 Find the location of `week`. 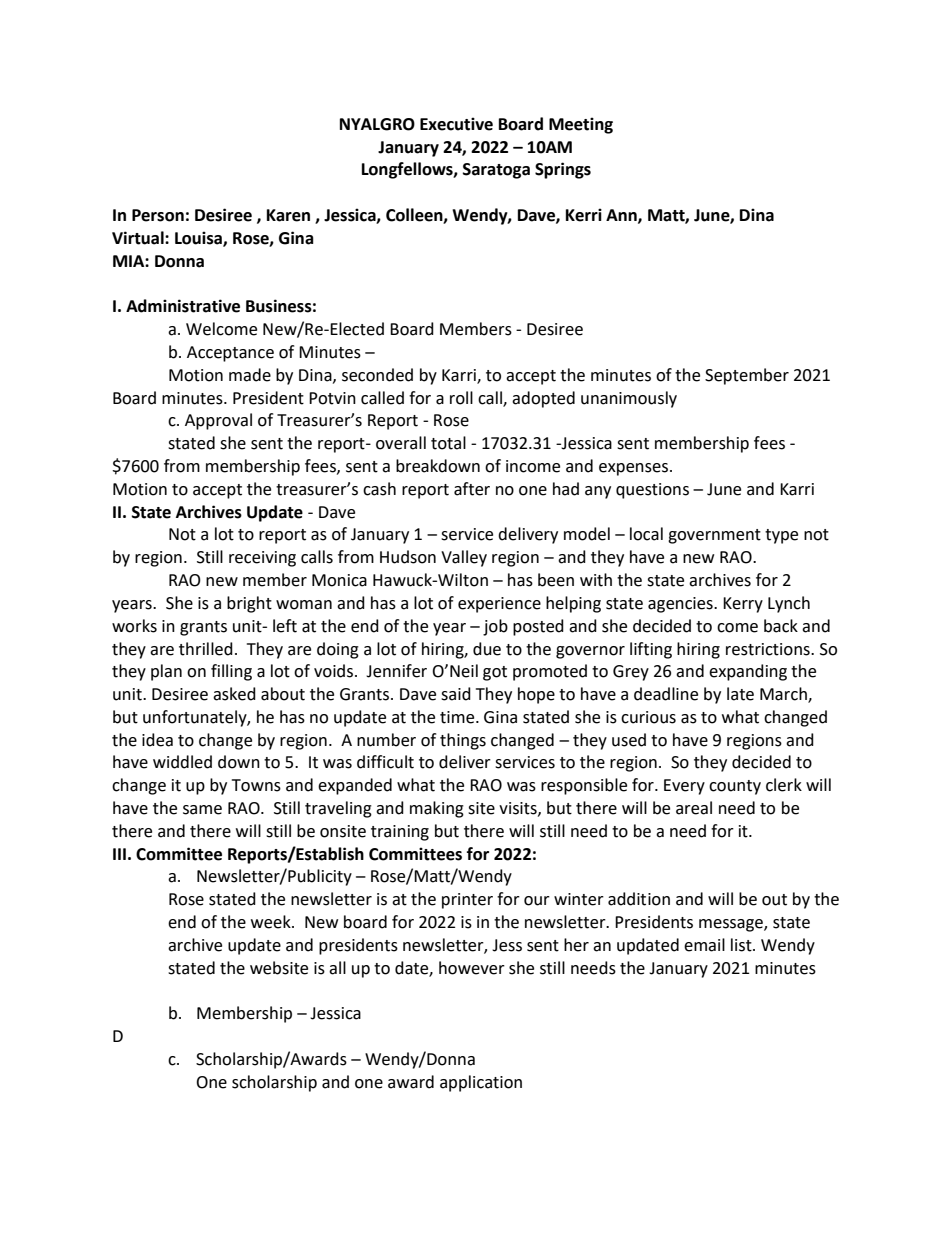

week is located at coordinates (272, 922).
